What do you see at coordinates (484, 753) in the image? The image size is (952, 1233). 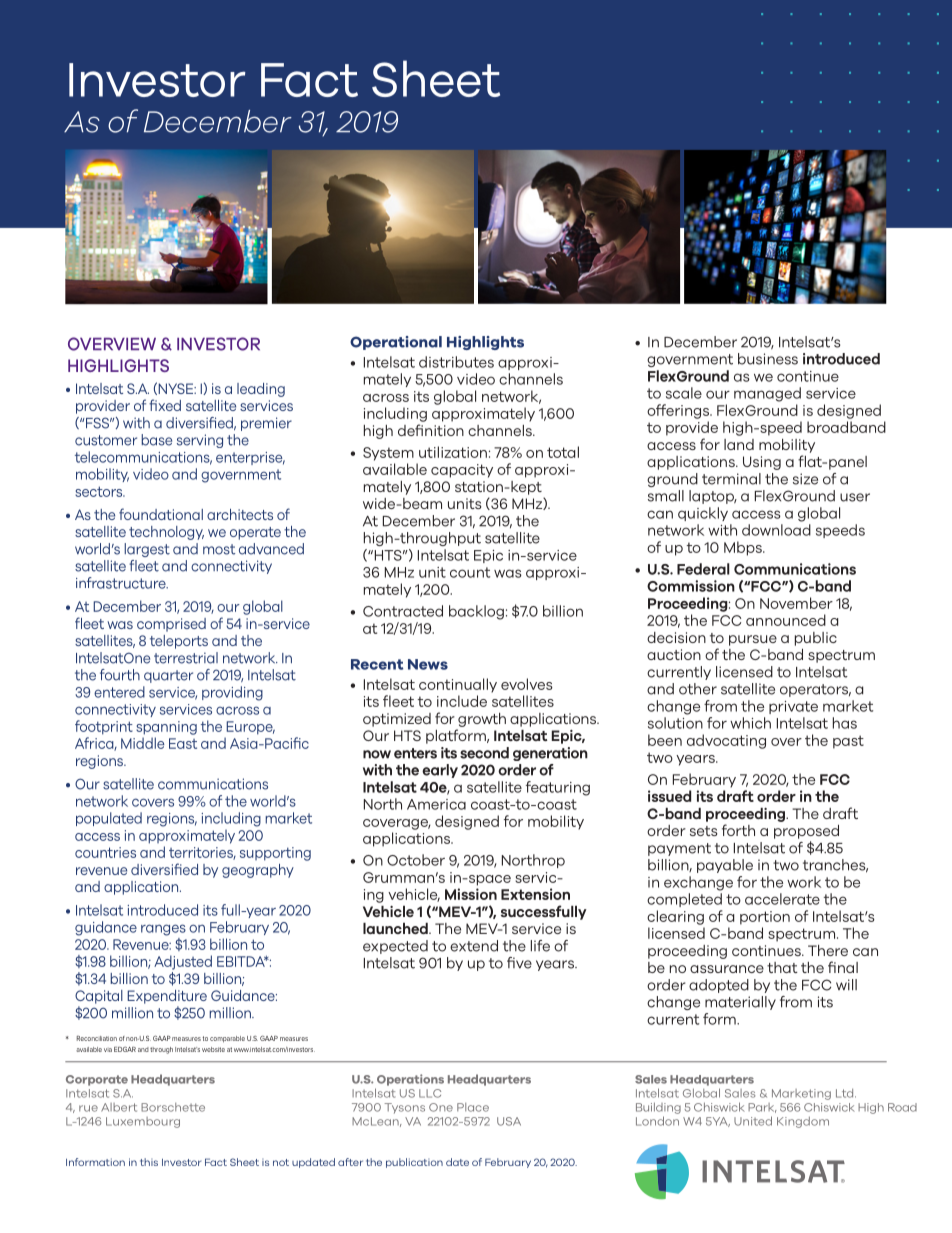 I see `second` at bounding box center [484, 753].
